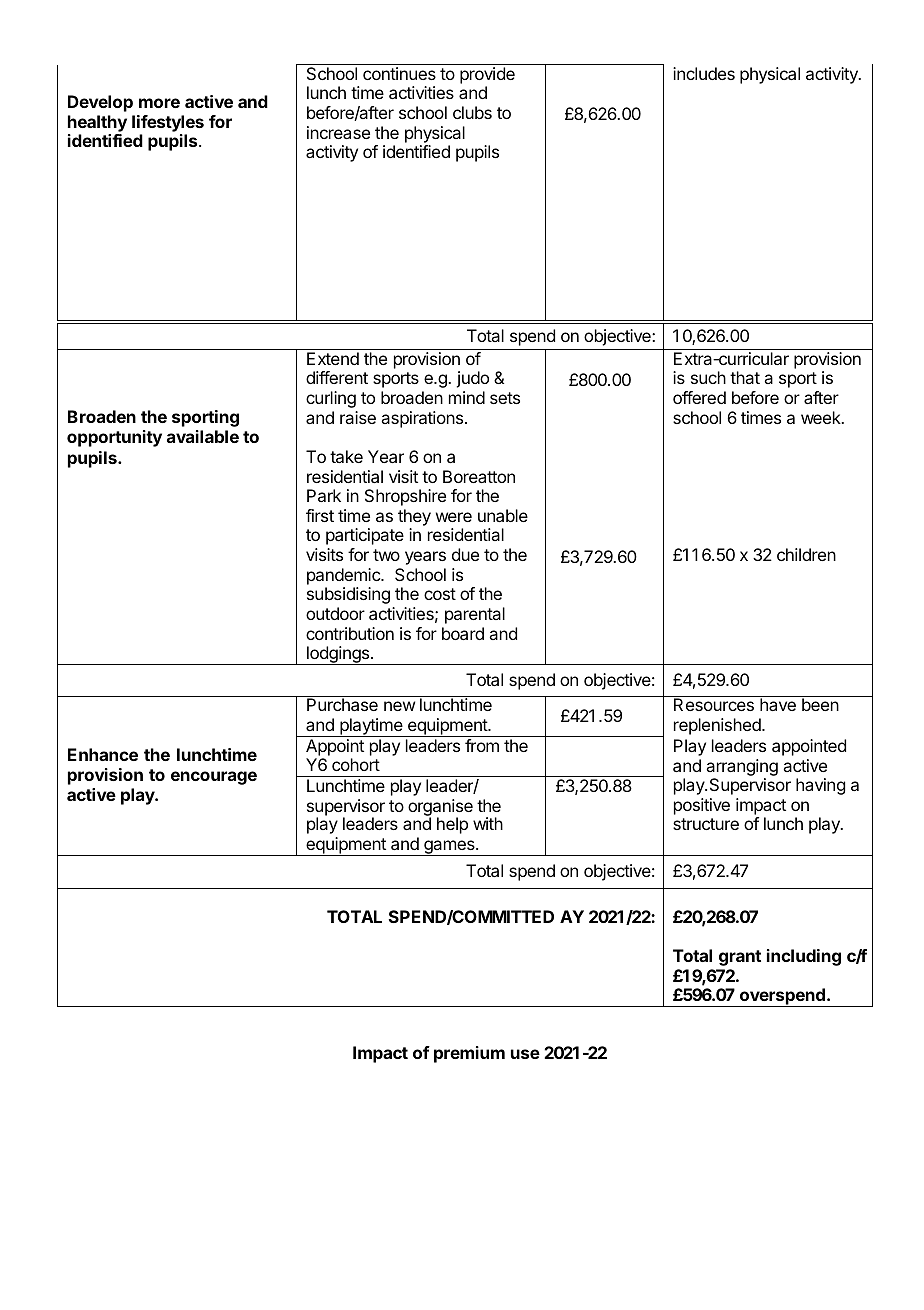 This screenshot has height=1310, width=924. Describe the element at coordinates (320, 515) in the screenshot. I see `first` at that location.
